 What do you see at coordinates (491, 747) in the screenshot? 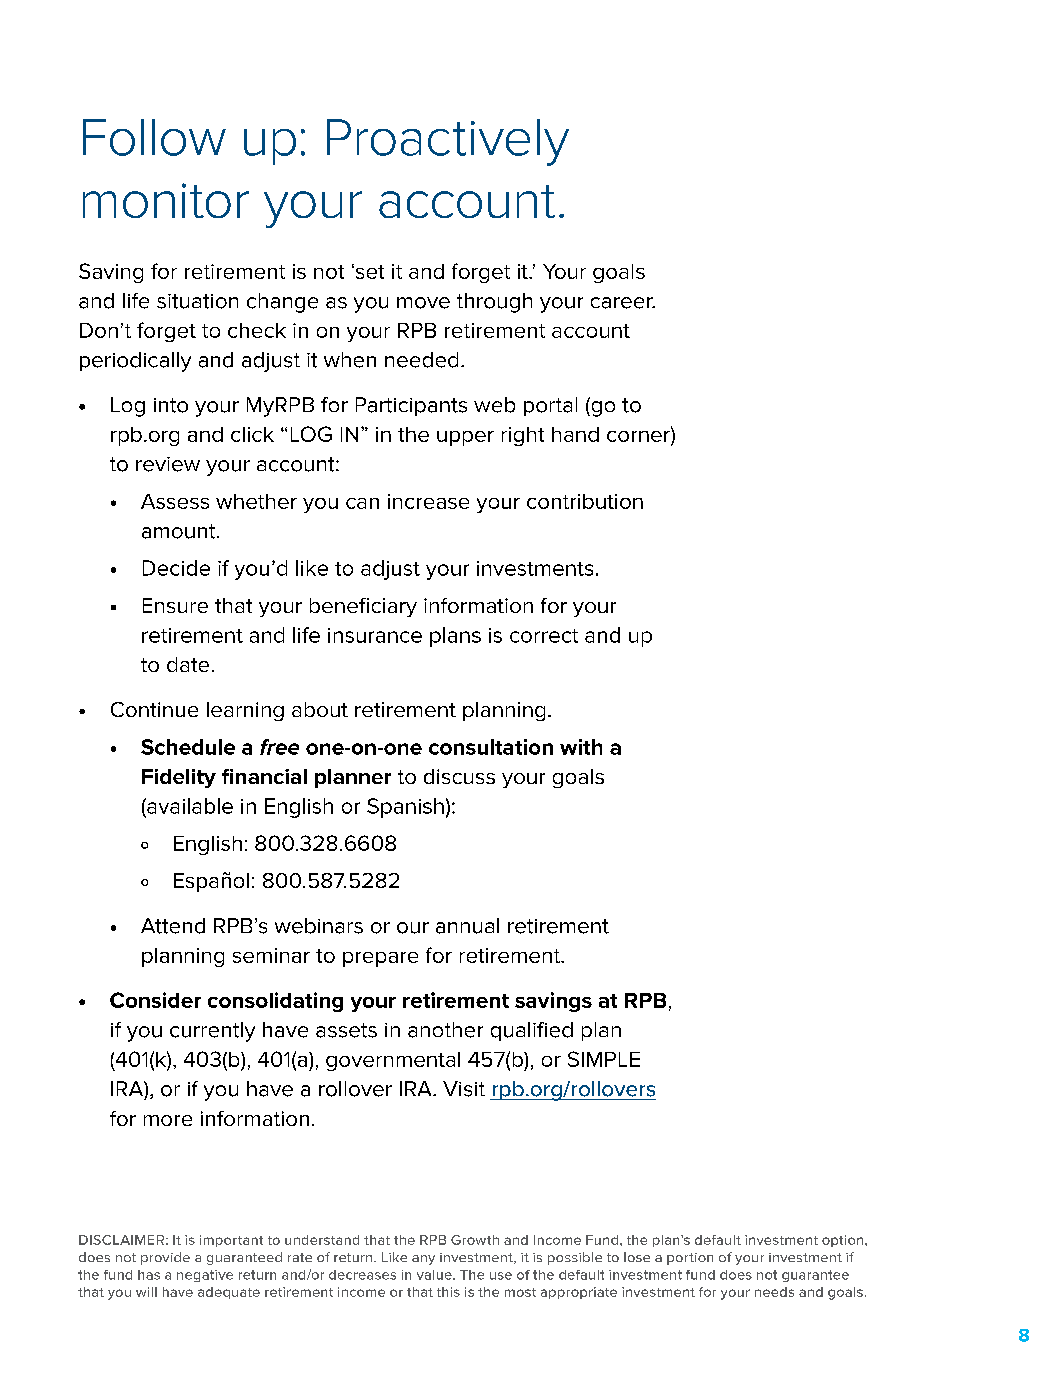
I see `consultation` at bounding box center [491, 747].
